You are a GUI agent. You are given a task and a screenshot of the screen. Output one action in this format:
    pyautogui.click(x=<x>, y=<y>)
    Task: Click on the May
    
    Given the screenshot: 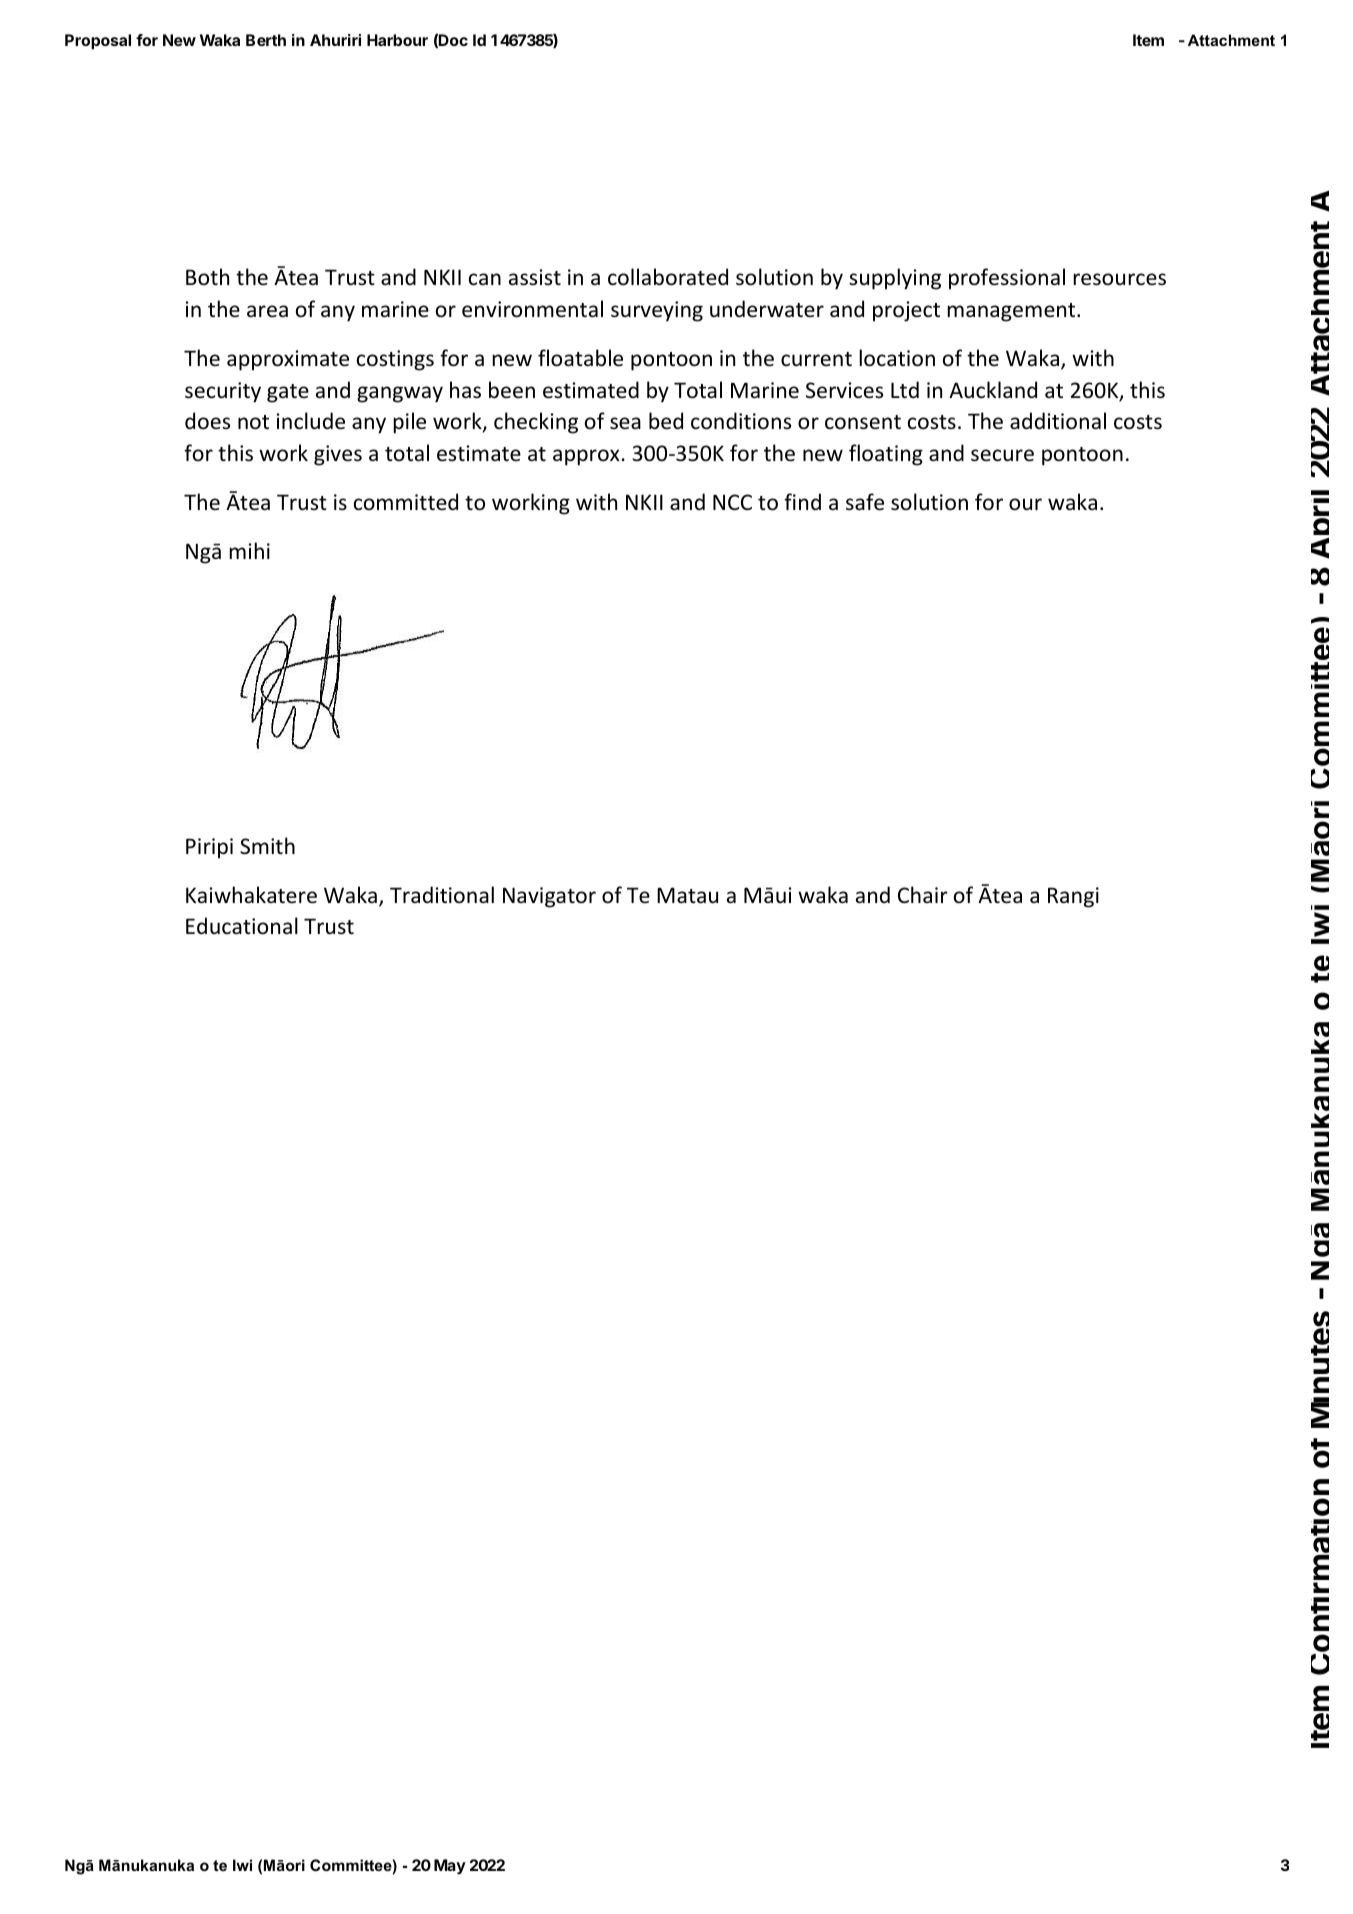 What is the action you would take?
    pyautogui.click(x=450, y=1867)
